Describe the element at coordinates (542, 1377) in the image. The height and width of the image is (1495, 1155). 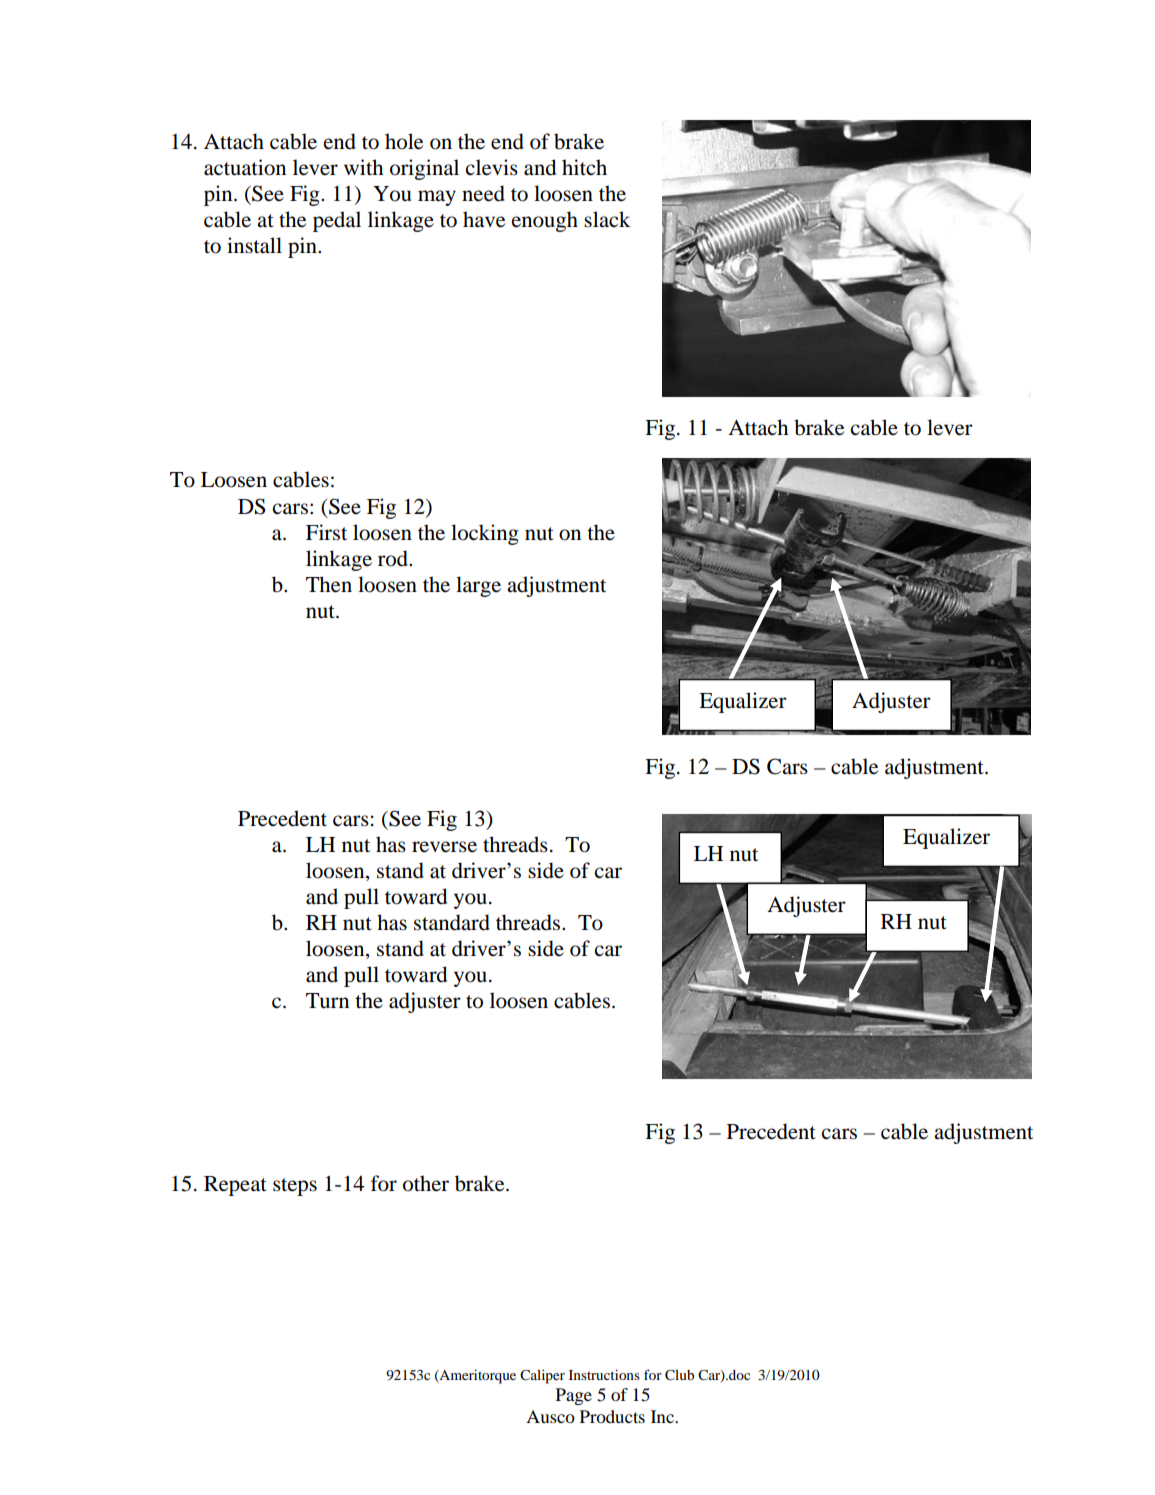
I see `Caliper` at that location.
